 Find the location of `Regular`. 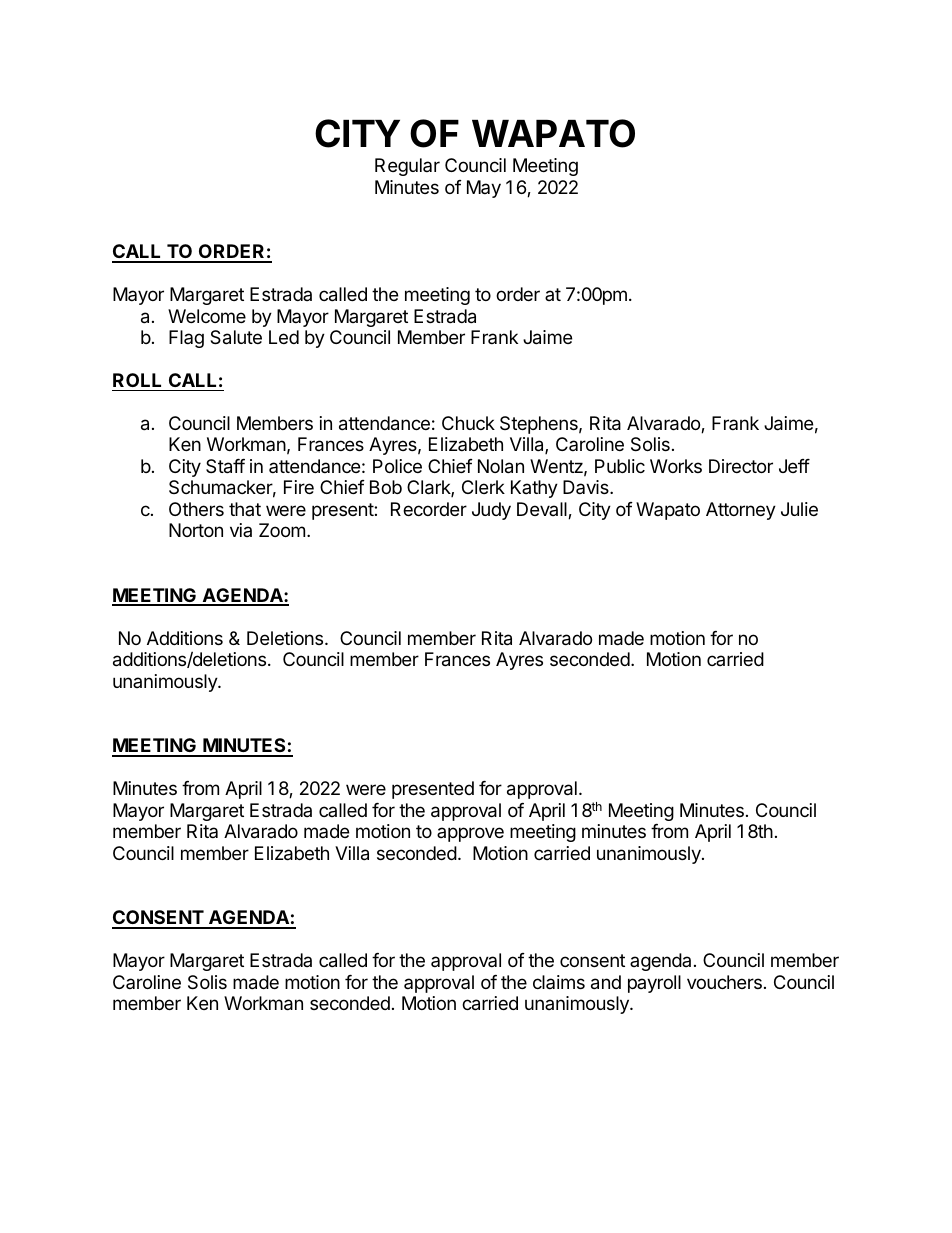

Regular is located at coordinates (407, 167).
